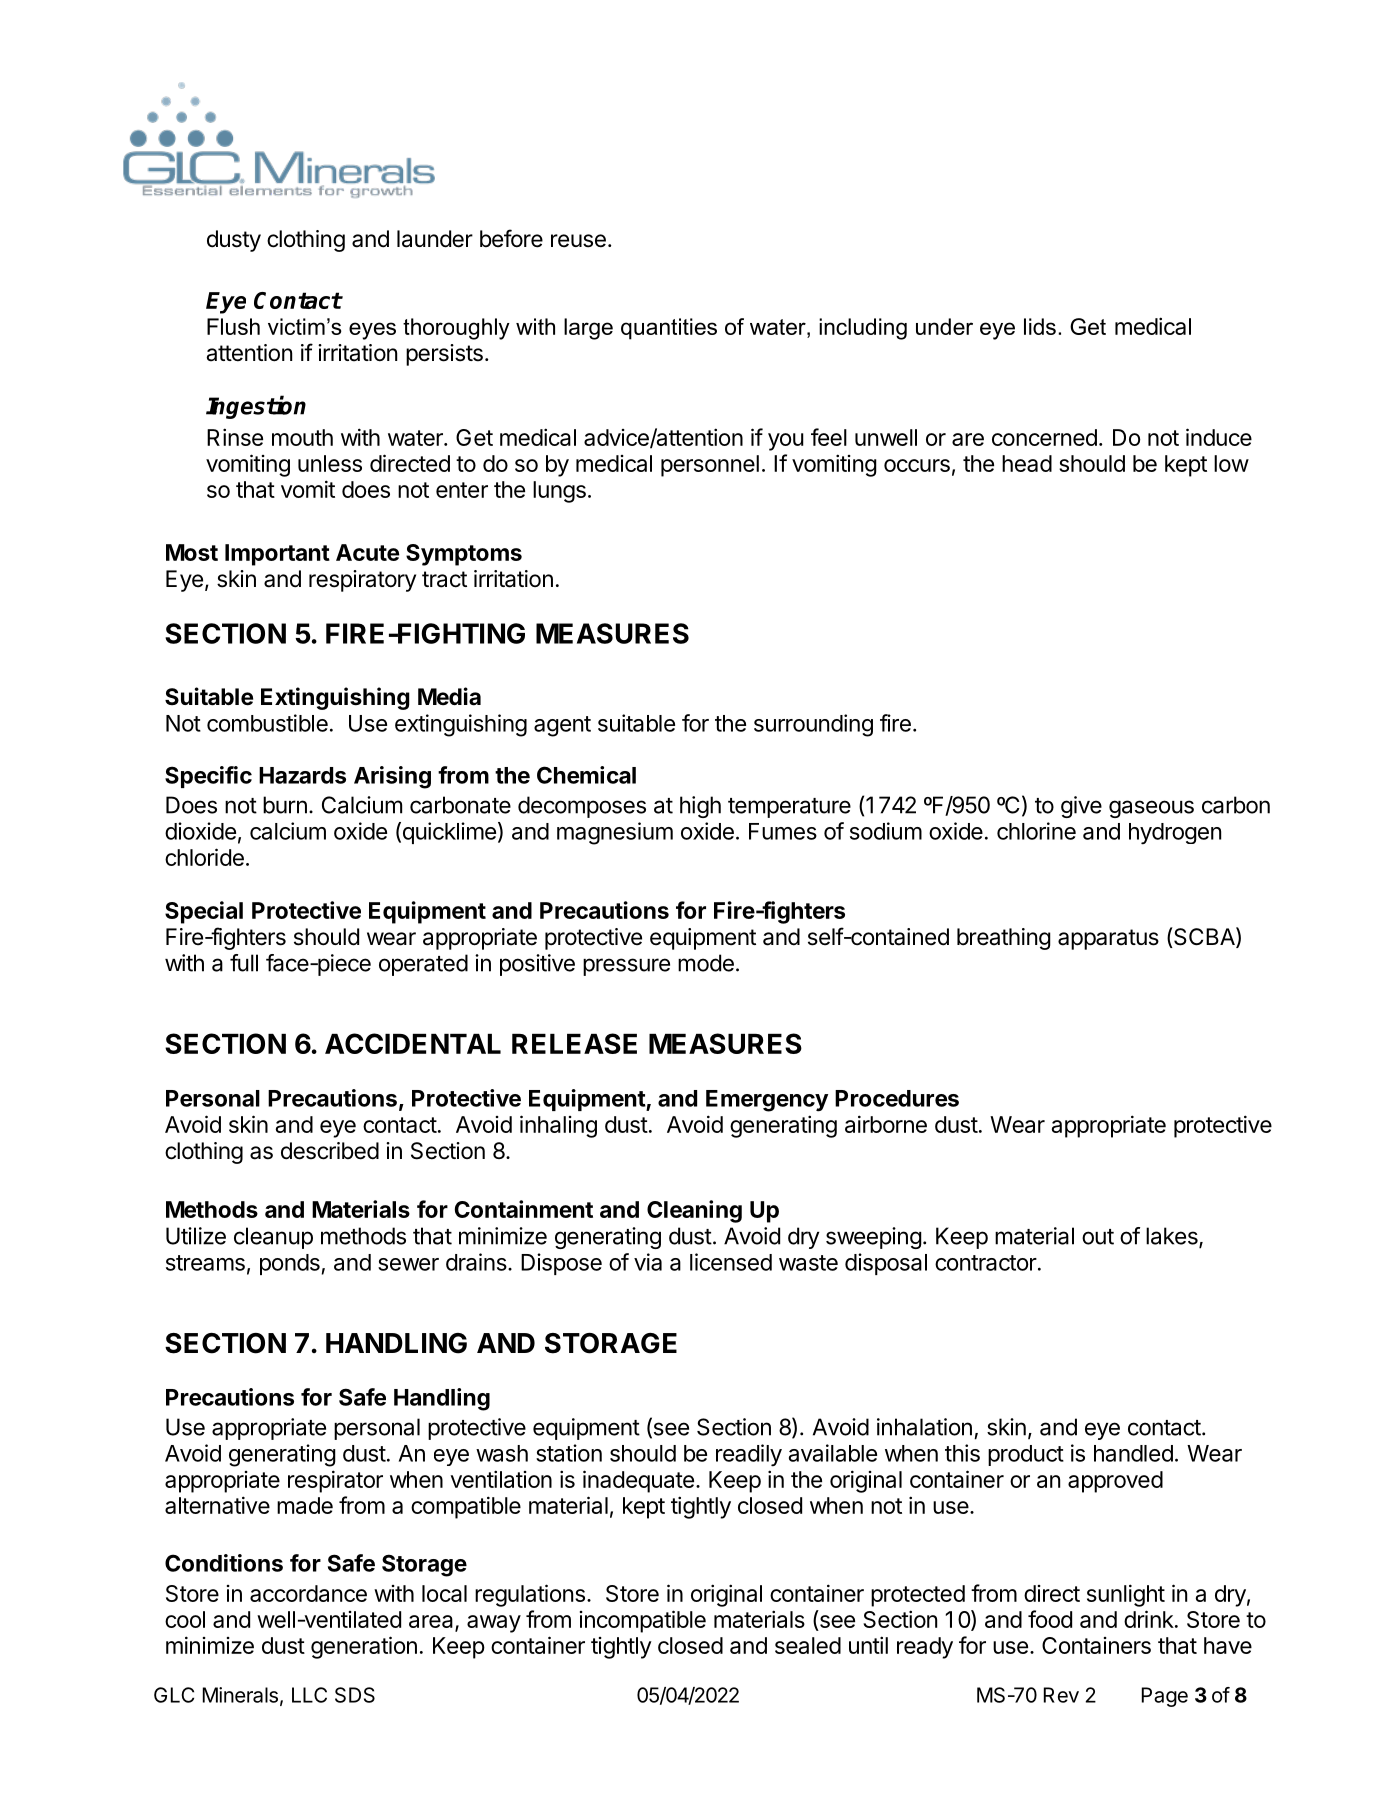 The width and height of the screenshot is (1398, 1809). What do you see at coordinates (731, 1262) in the screenshot?
I see `licensed` at bounding box center [731, 1262].
